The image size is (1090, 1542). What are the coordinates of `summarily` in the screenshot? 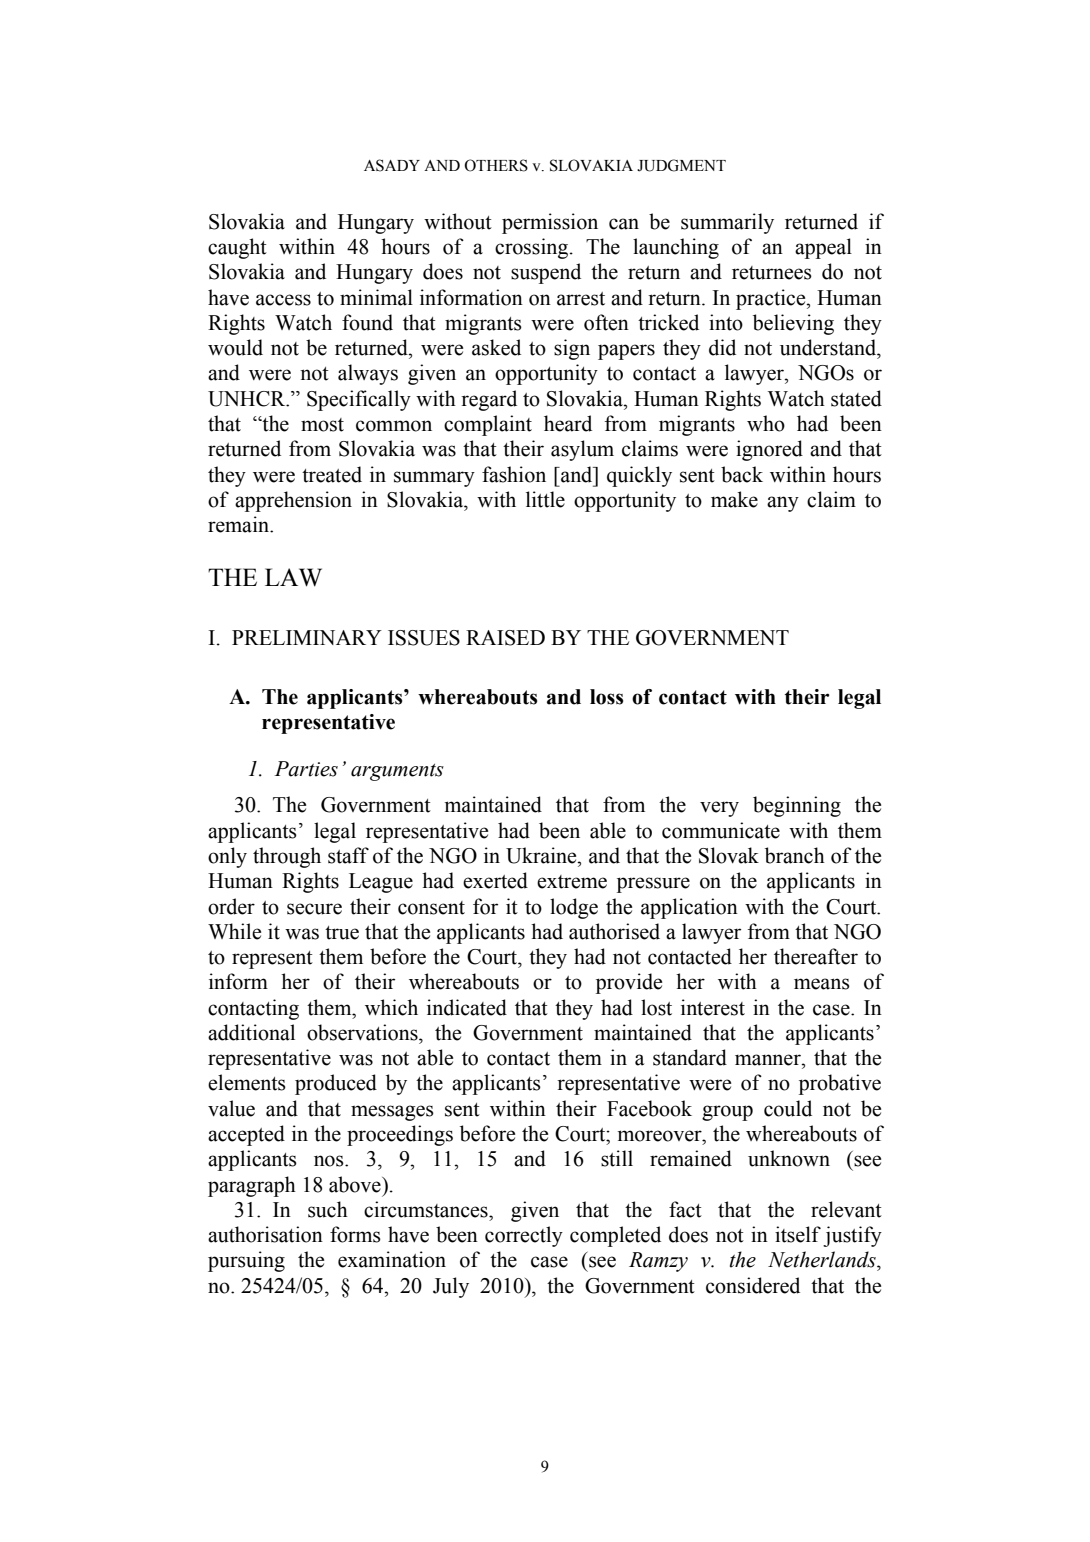 It's located at (727, 223).
